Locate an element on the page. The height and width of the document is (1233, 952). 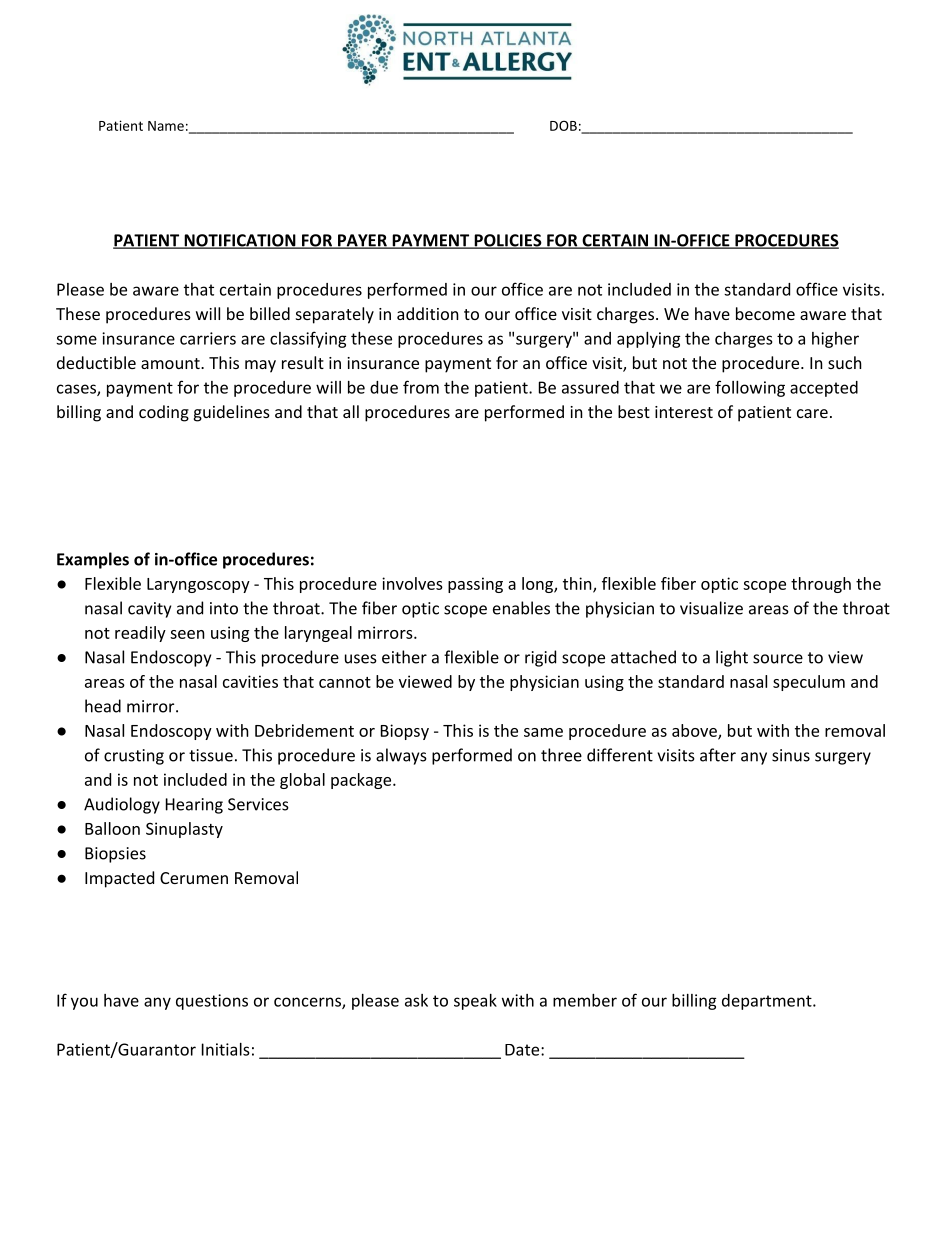
always is located at coordinates (401, 756).
